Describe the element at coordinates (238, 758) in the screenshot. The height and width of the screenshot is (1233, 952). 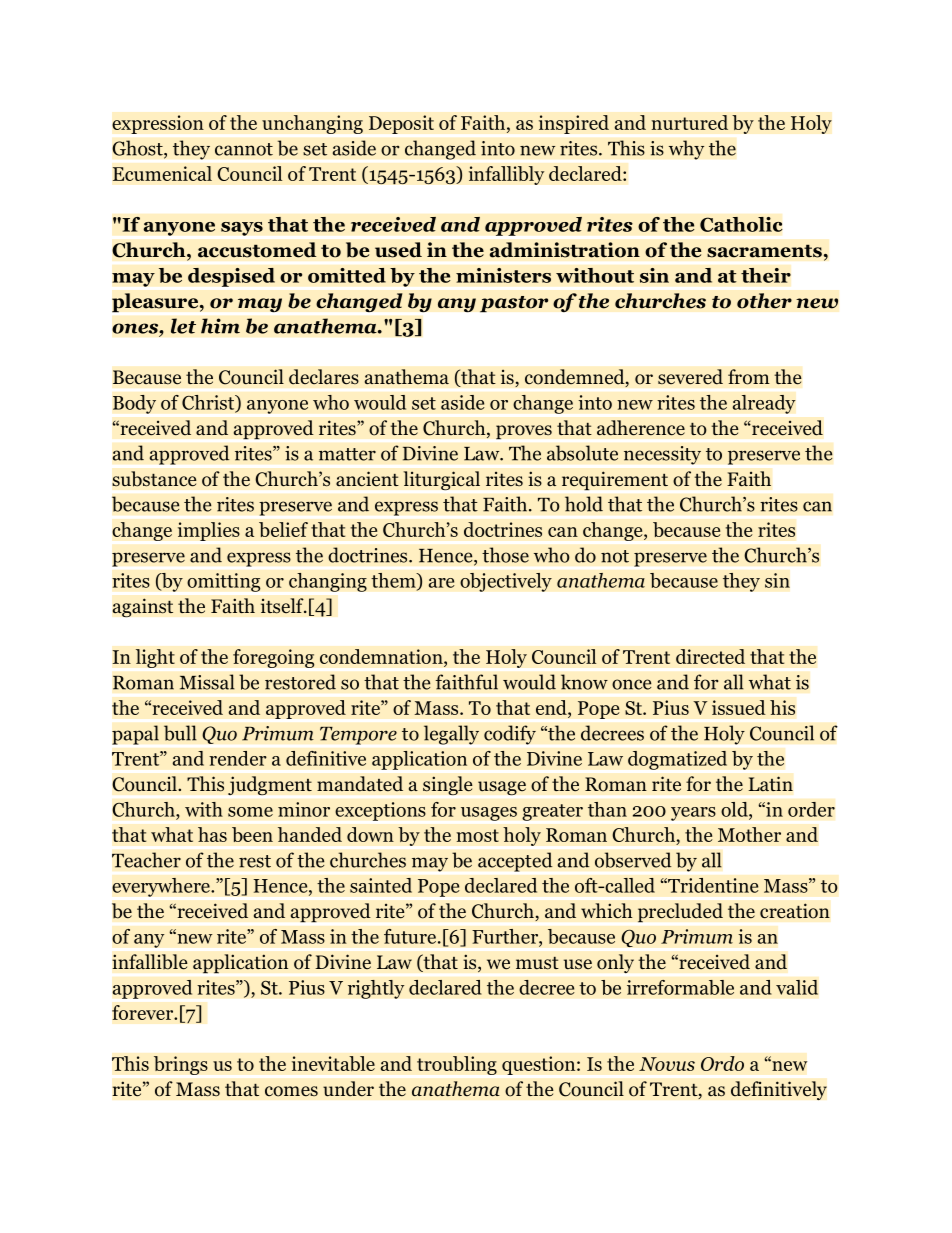
I see `render` at that location.
